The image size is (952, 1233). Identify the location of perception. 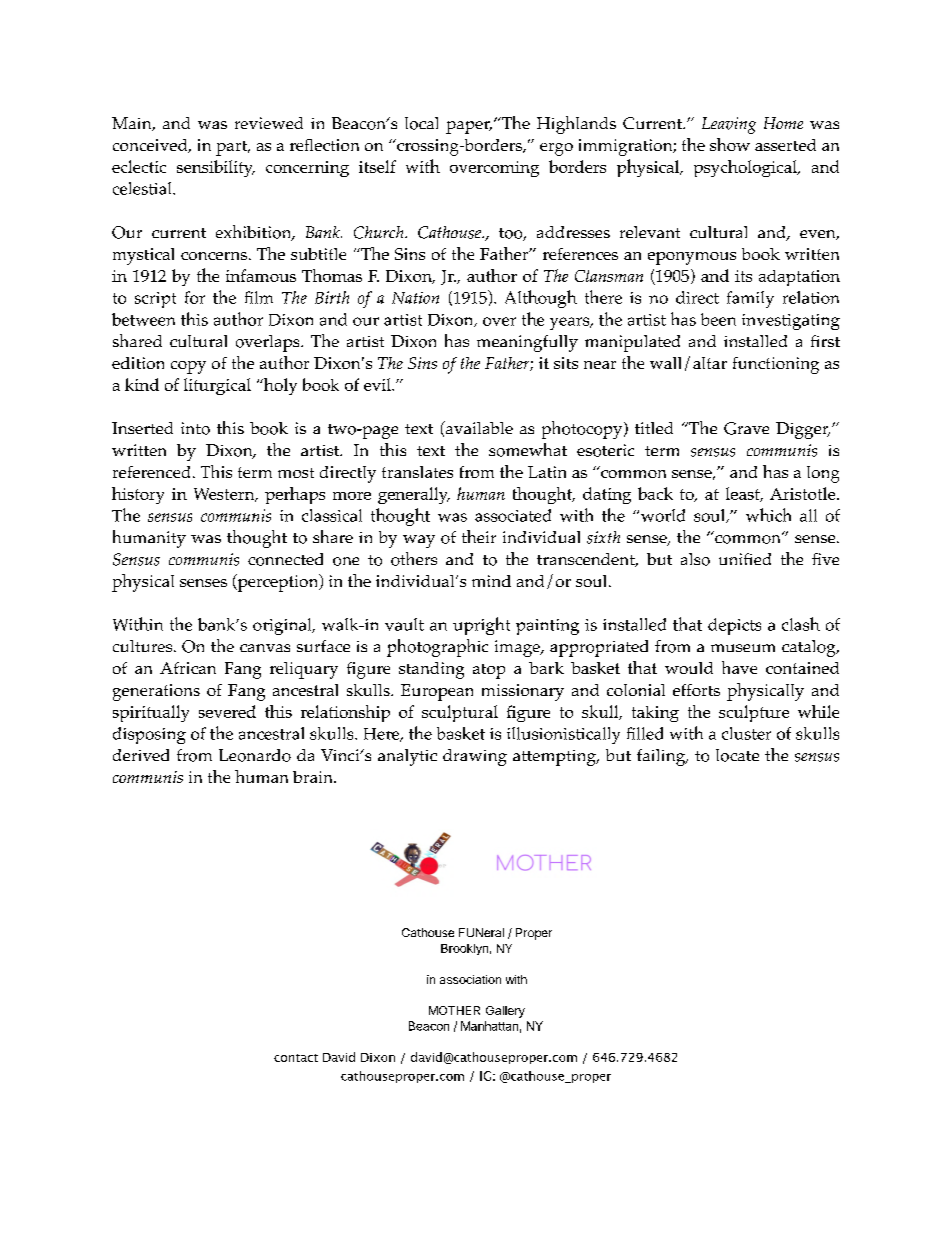
(278, 583).
